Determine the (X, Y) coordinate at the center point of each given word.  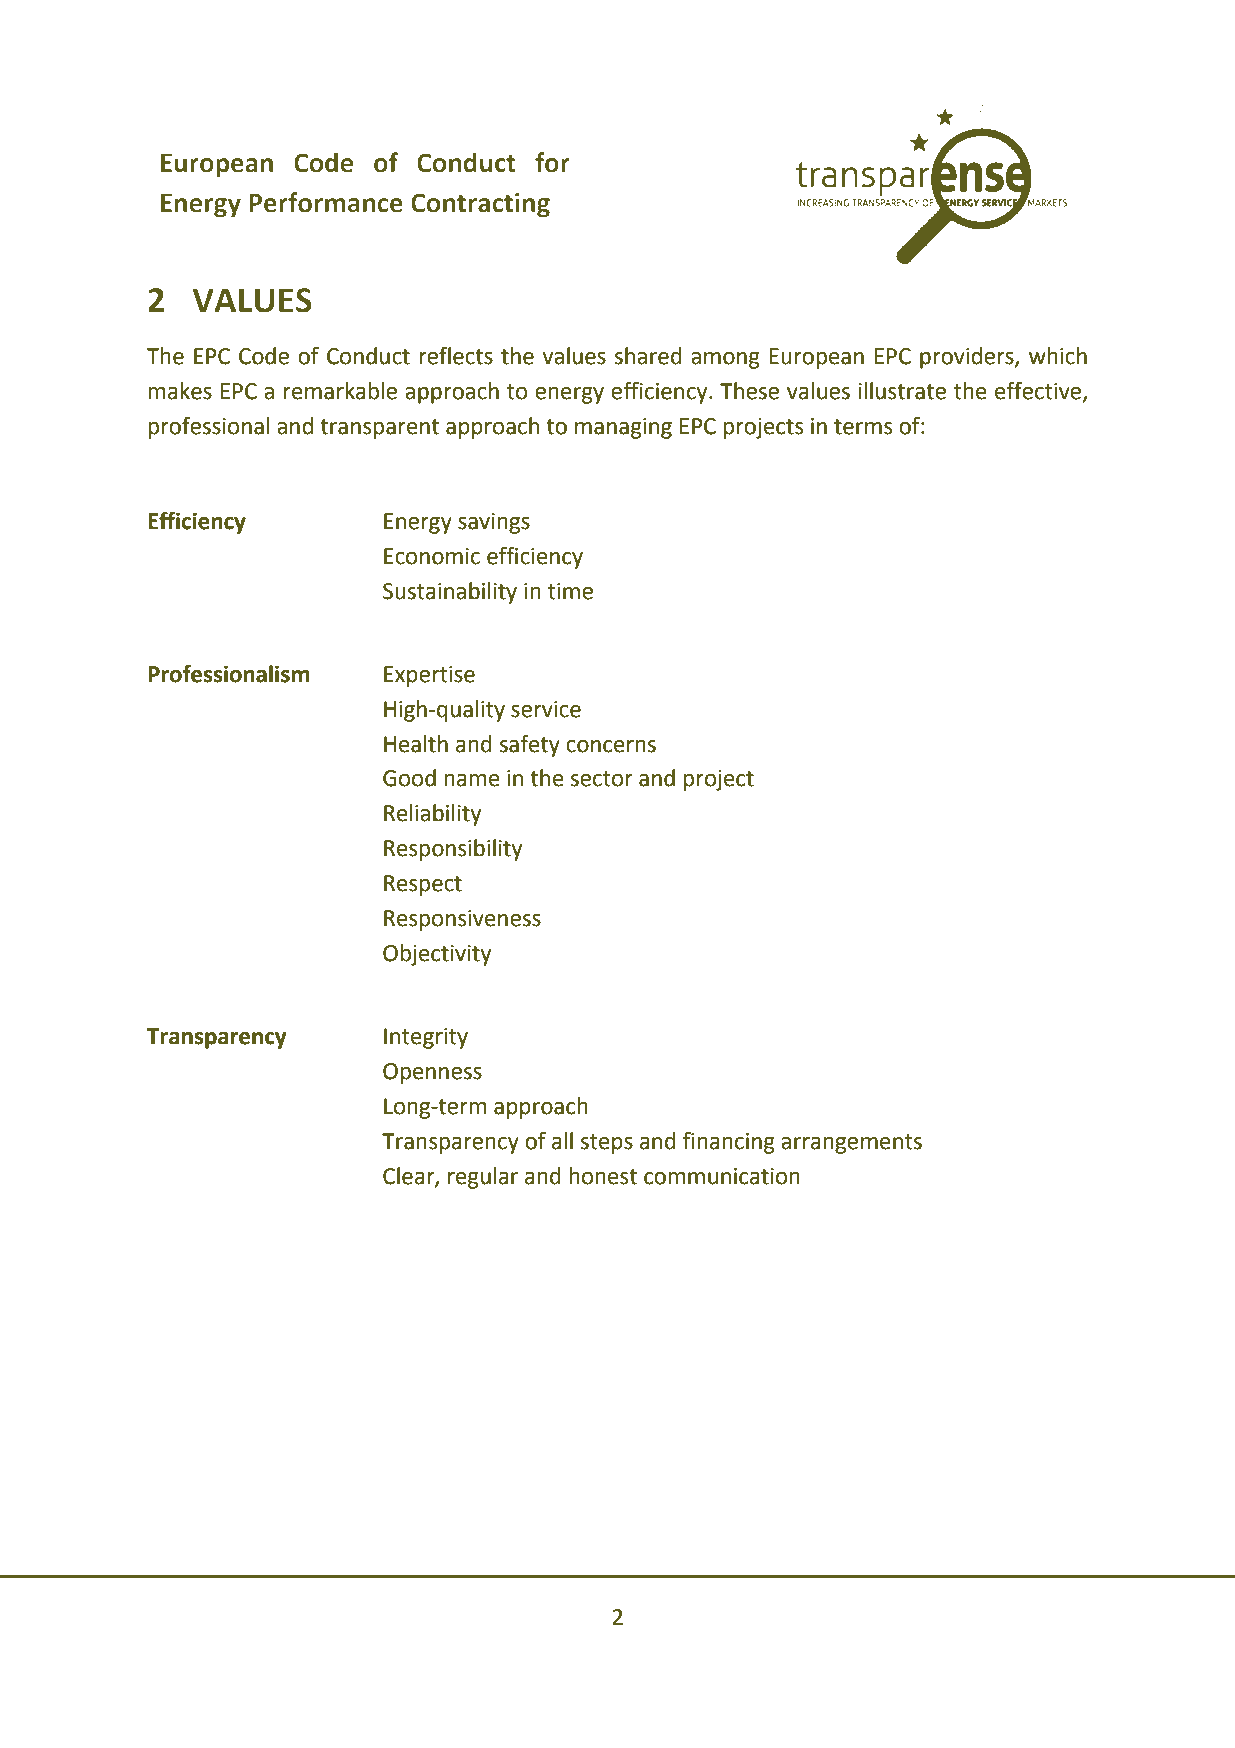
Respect (423, 885)
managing (623, 428)
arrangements (851, 1144)
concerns (611, 746)
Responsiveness (462, 920)
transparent (379, 429)
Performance (326, 202)
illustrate (902, 391)
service (546, 709)
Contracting (480, 205)
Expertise (429, 676)
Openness (432, 1073)
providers (968, 358)
